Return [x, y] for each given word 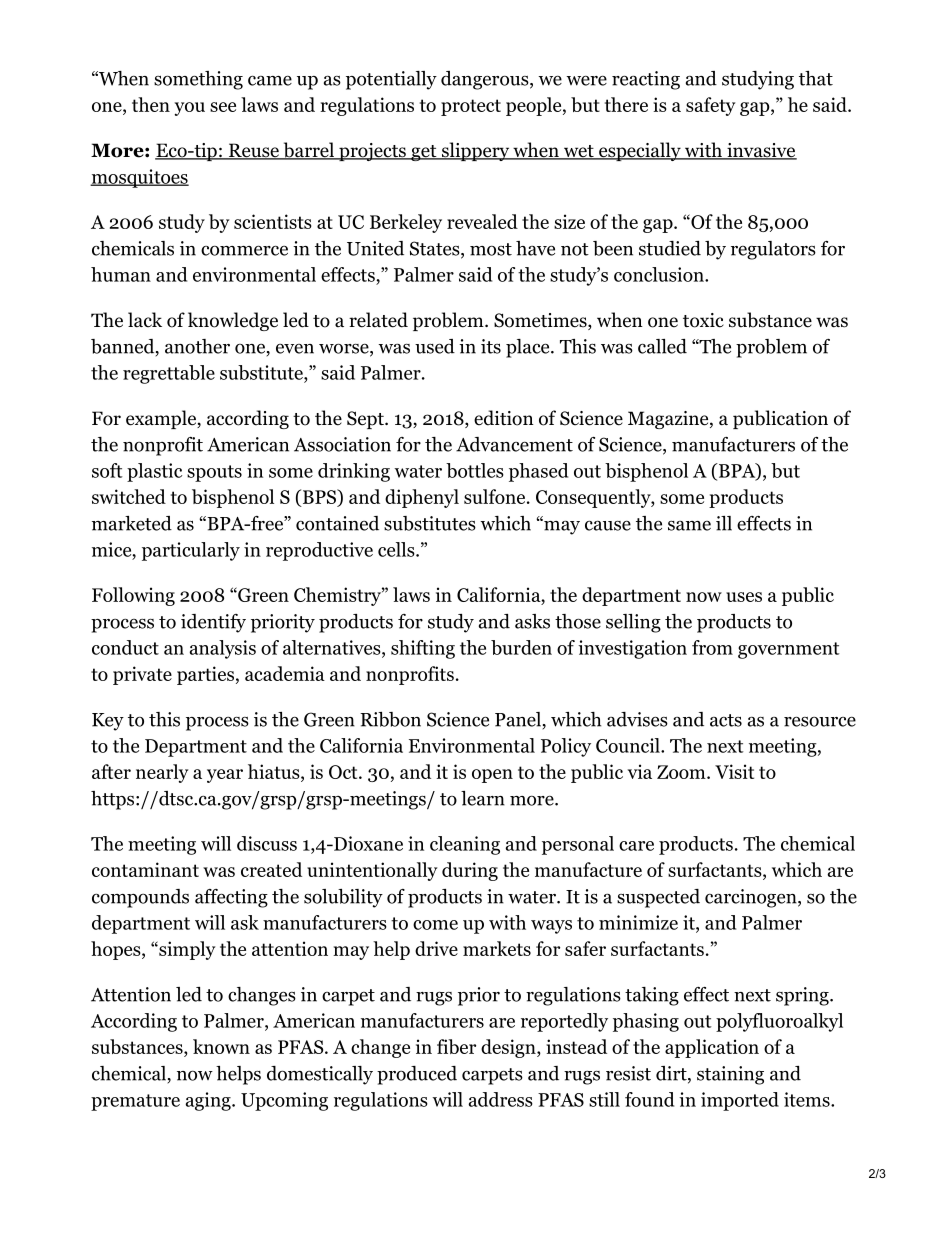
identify [213, 623]
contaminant [145, 869]
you [190, 109]
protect [471, 107]
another [197, 346]
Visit [734, 771]
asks [532, 621]
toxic [703, 320]
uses [744, 597]
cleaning [465, 845]
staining [730, 1075]
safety [711, 106]
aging [209, 1101]
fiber [456, 1046]
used [435, 346]
